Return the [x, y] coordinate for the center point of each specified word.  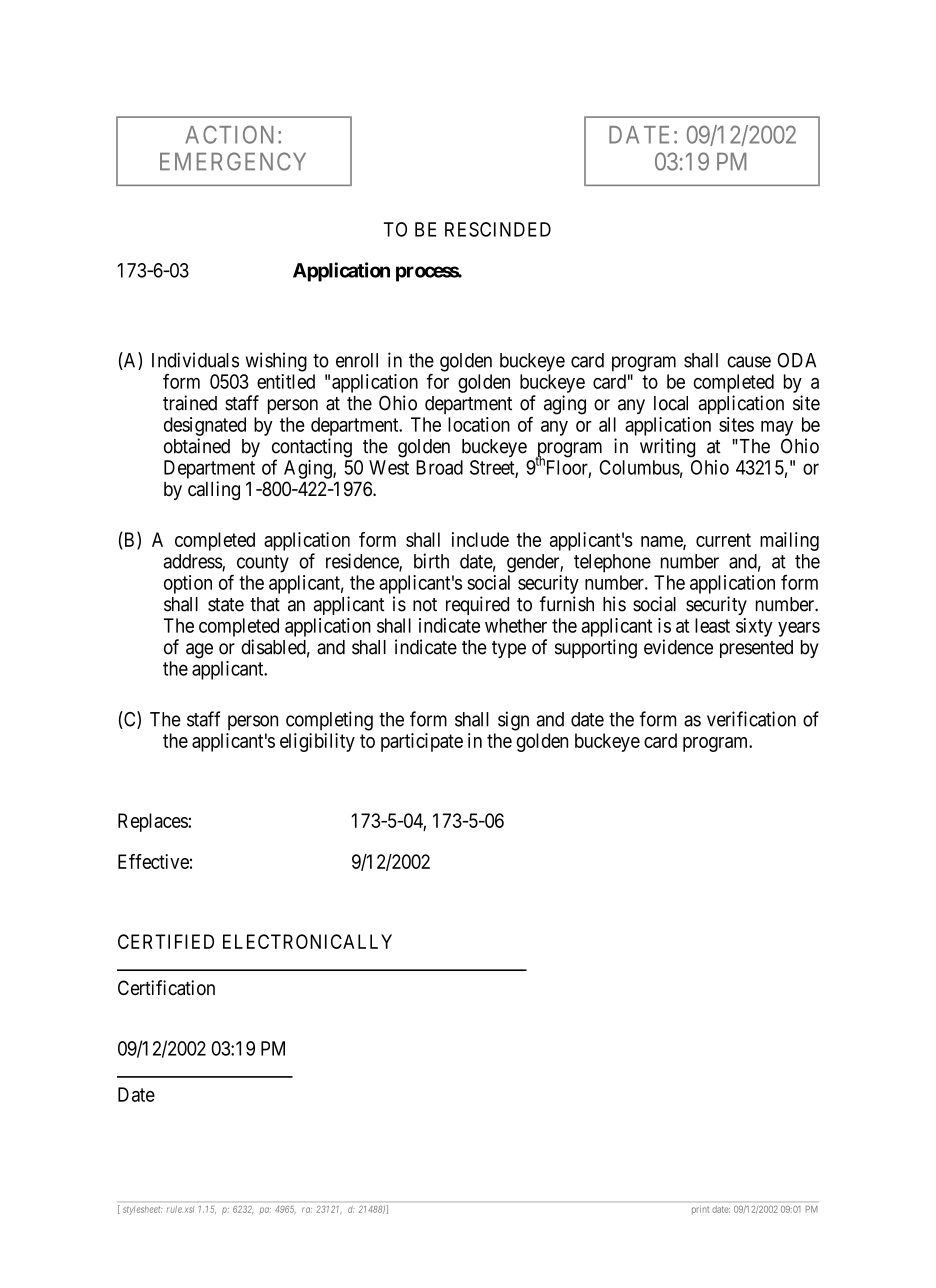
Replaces [153, 822]
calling [214, 490]
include [480, 539]
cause [749, 362]
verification [751, 719]
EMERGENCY [233, 161]
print [700, 1211]
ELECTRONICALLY [307, 941]
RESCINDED [498, 229]
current [723, 540]
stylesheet [143, 1210]
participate [422, 742]
